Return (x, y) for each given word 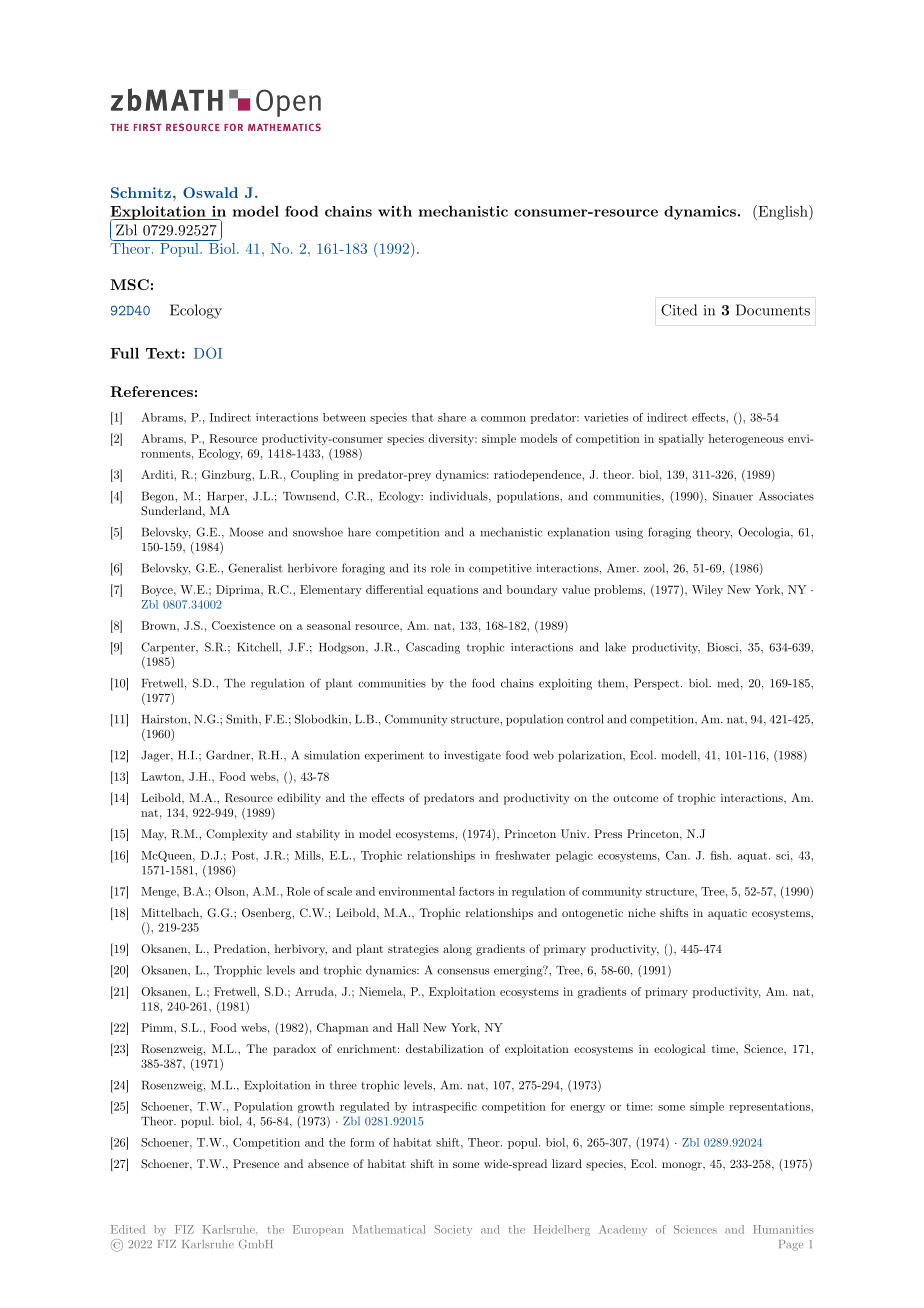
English (783, 212)
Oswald (210, 192)
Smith (243, 719)
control (585, 719)
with (395, 211)
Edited (128, 1229)
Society (453, 1230)
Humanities (783, 1229)
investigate (472, 756)
